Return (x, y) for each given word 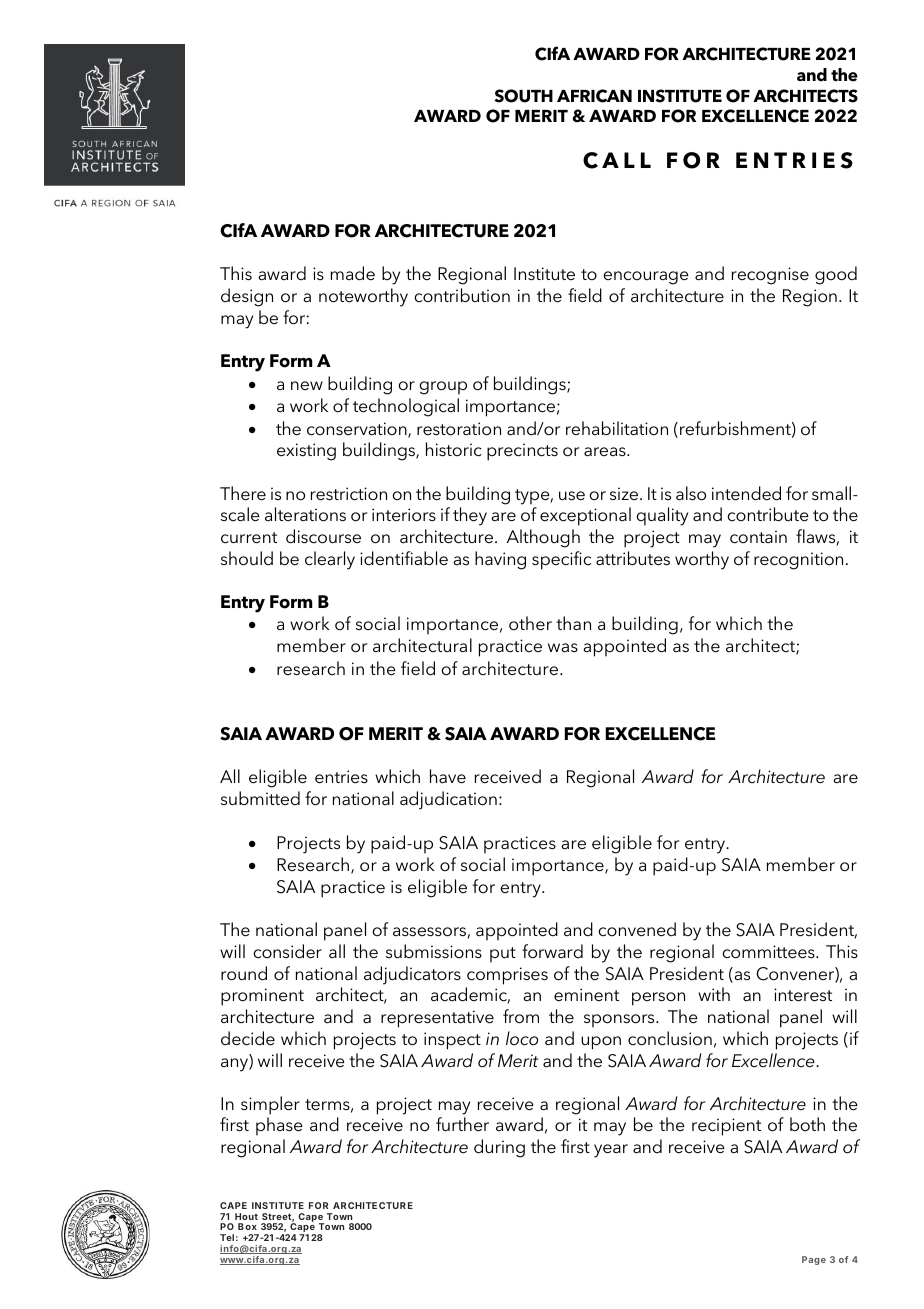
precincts (522, 452)
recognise (770, 276)
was (563, 647)
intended (746, 493)
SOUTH (523, 96)
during (499, 1148)
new (307, 385)
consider (287, 951)
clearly (330, 560)
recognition (798, 561)
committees (769, 952)
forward (552, 951)
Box (247, 1226)
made (353, 273)
